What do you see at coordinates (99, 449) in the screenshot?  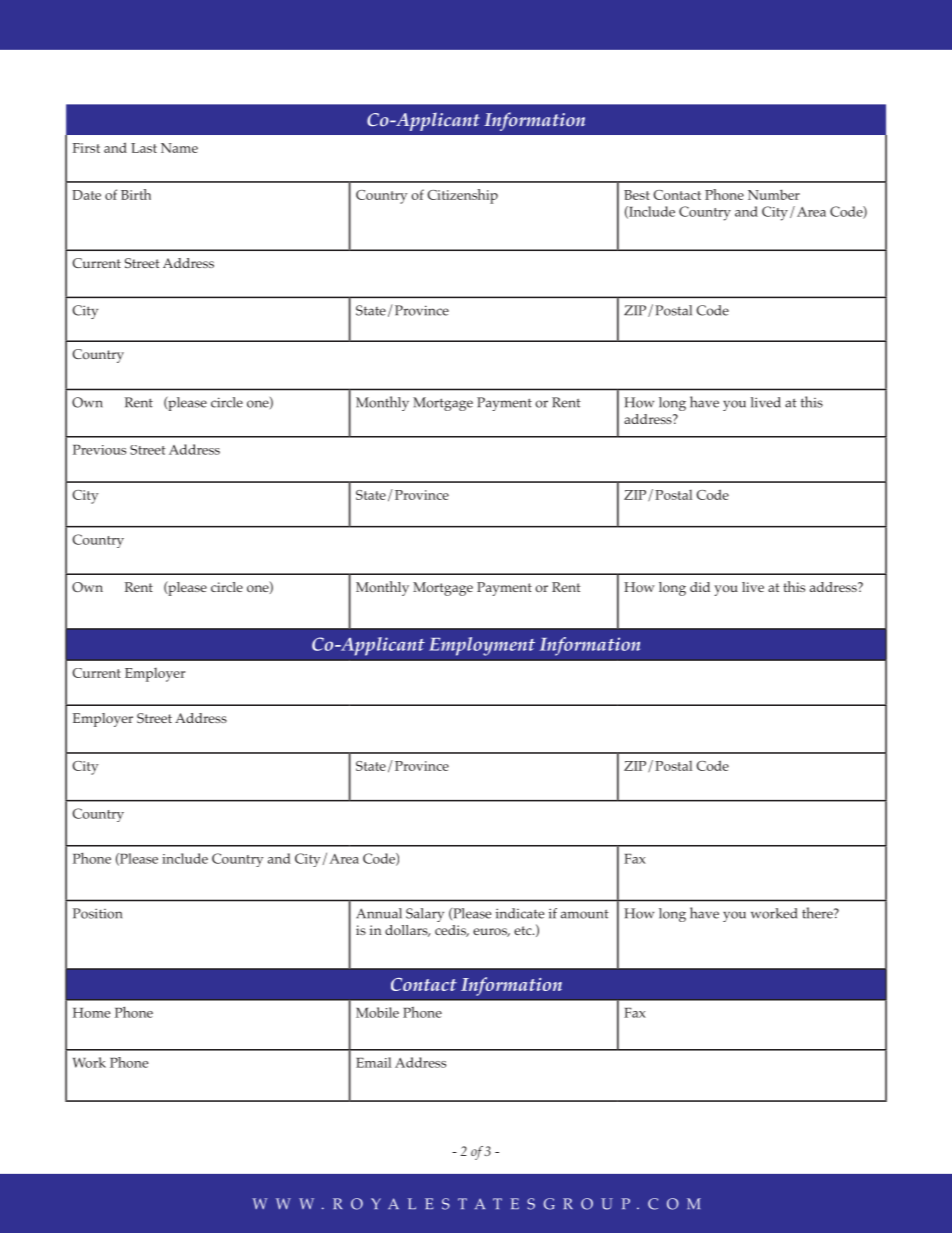 I see `Previous` at bounding box center [99, 449].
